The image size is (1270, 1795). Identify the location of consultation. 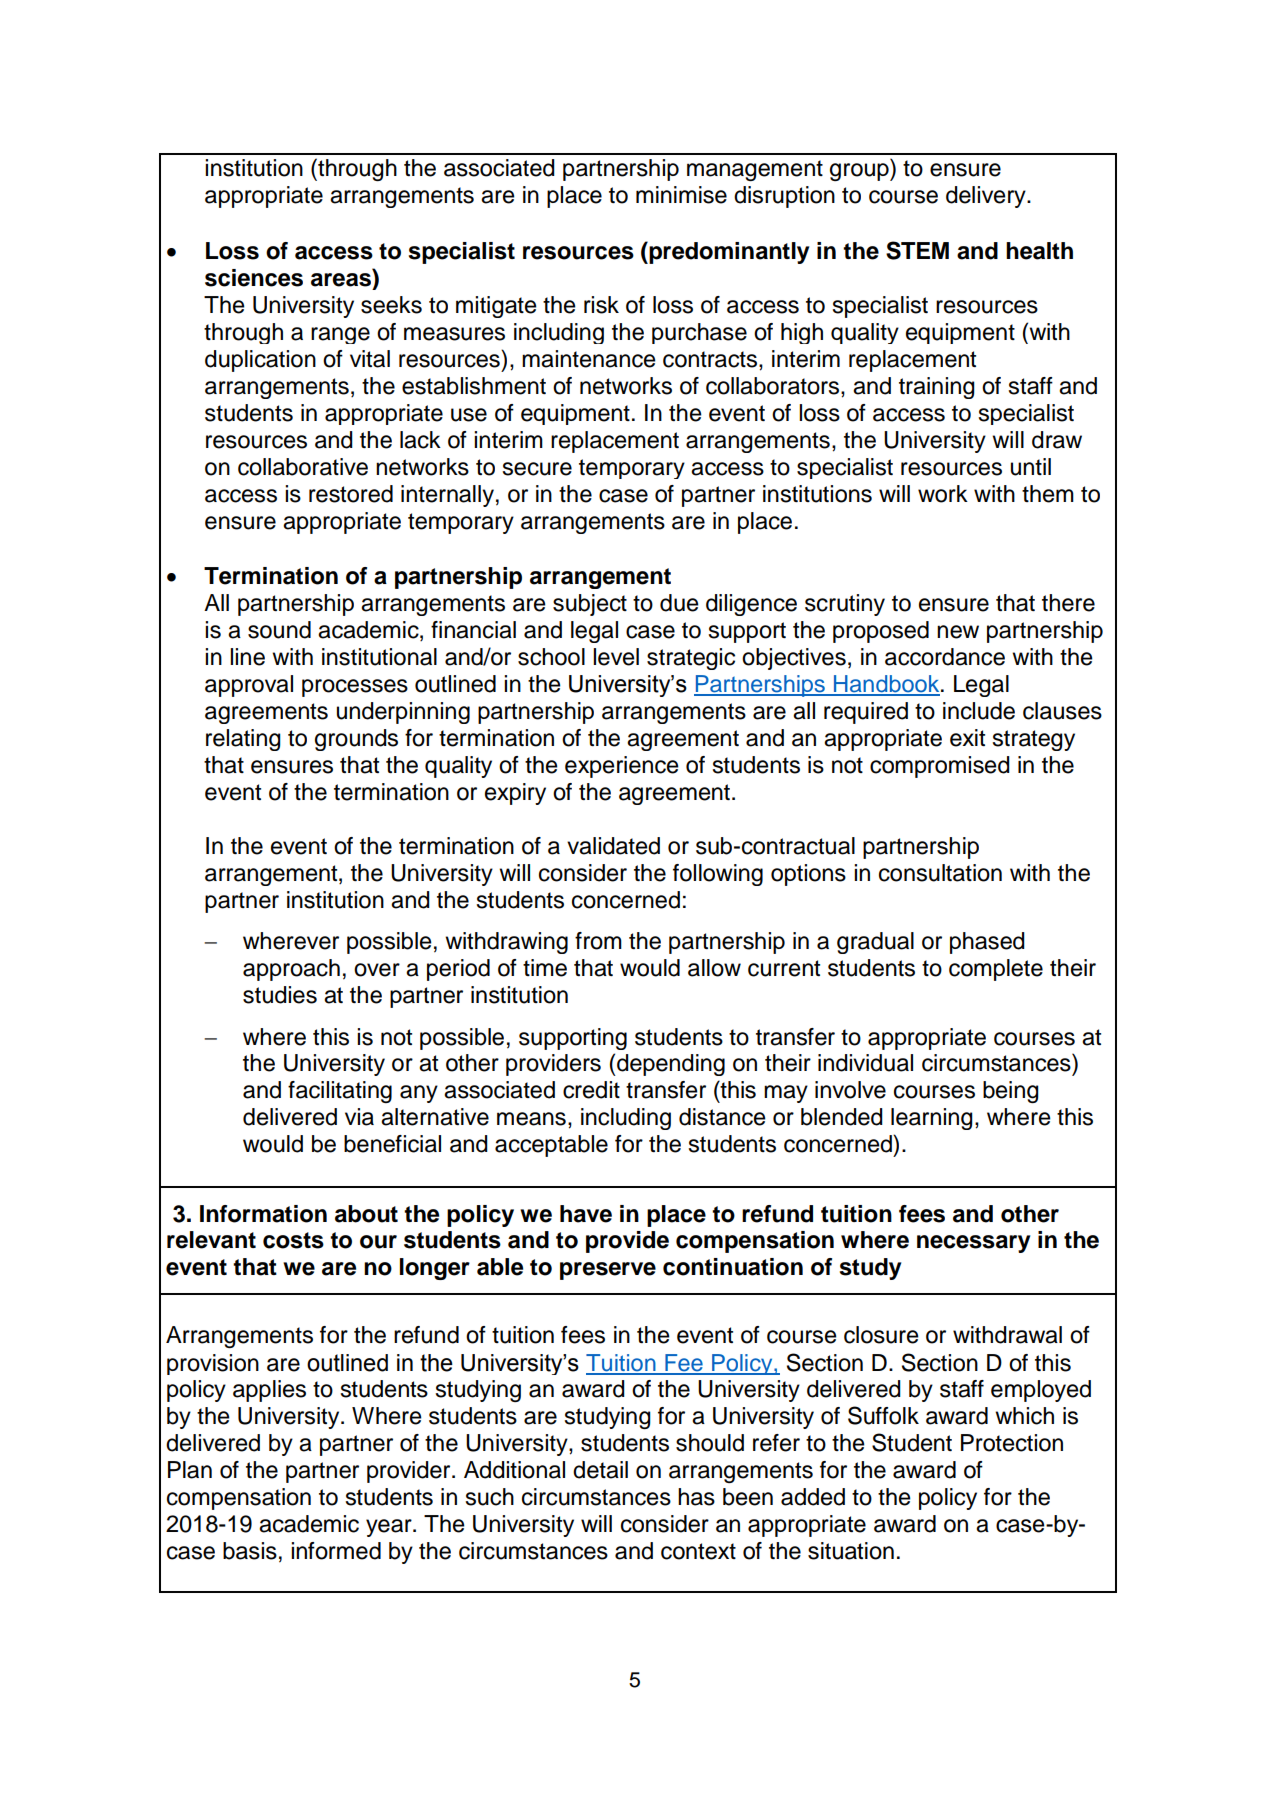
(940, 873).
